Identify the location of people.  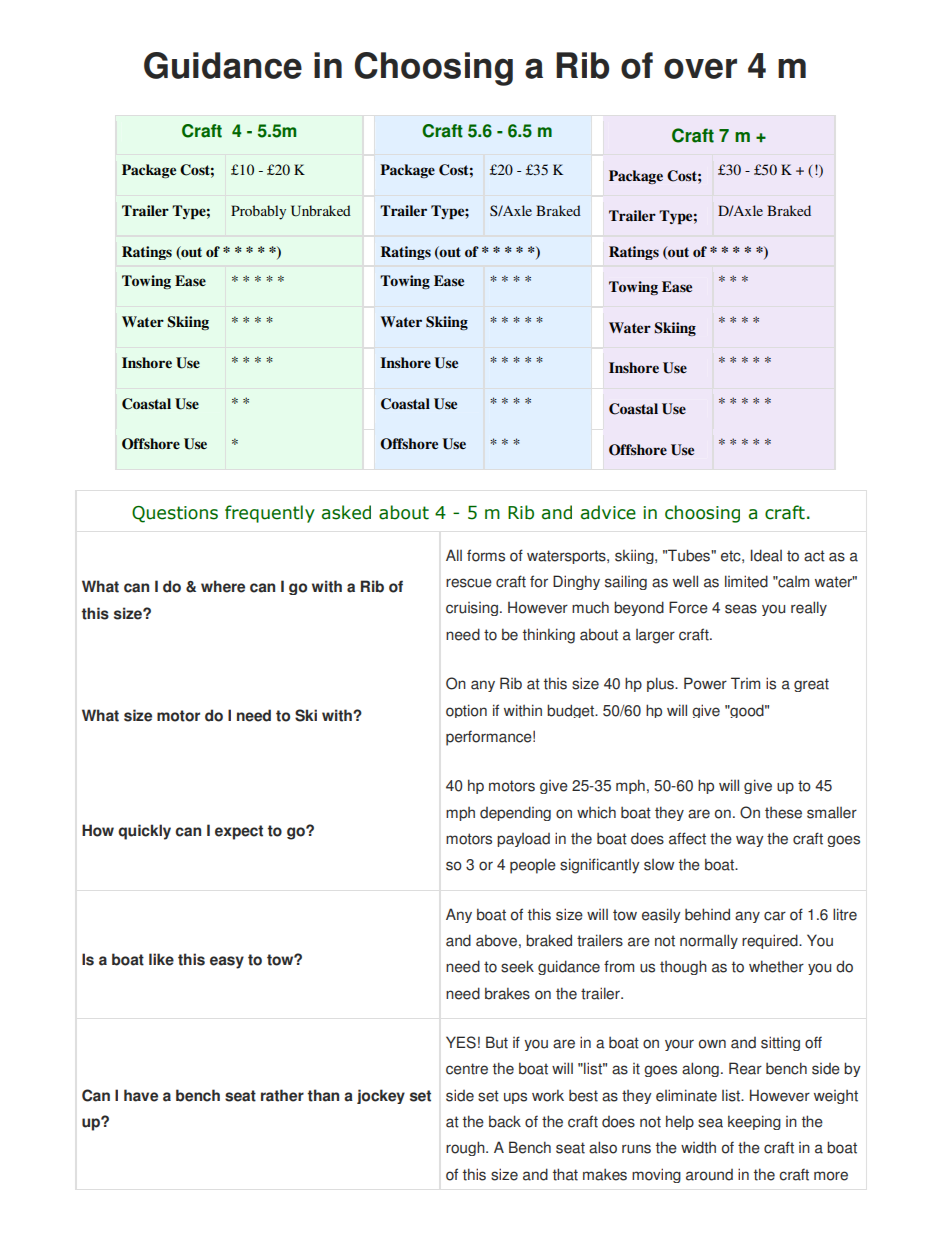
(533, 866).
